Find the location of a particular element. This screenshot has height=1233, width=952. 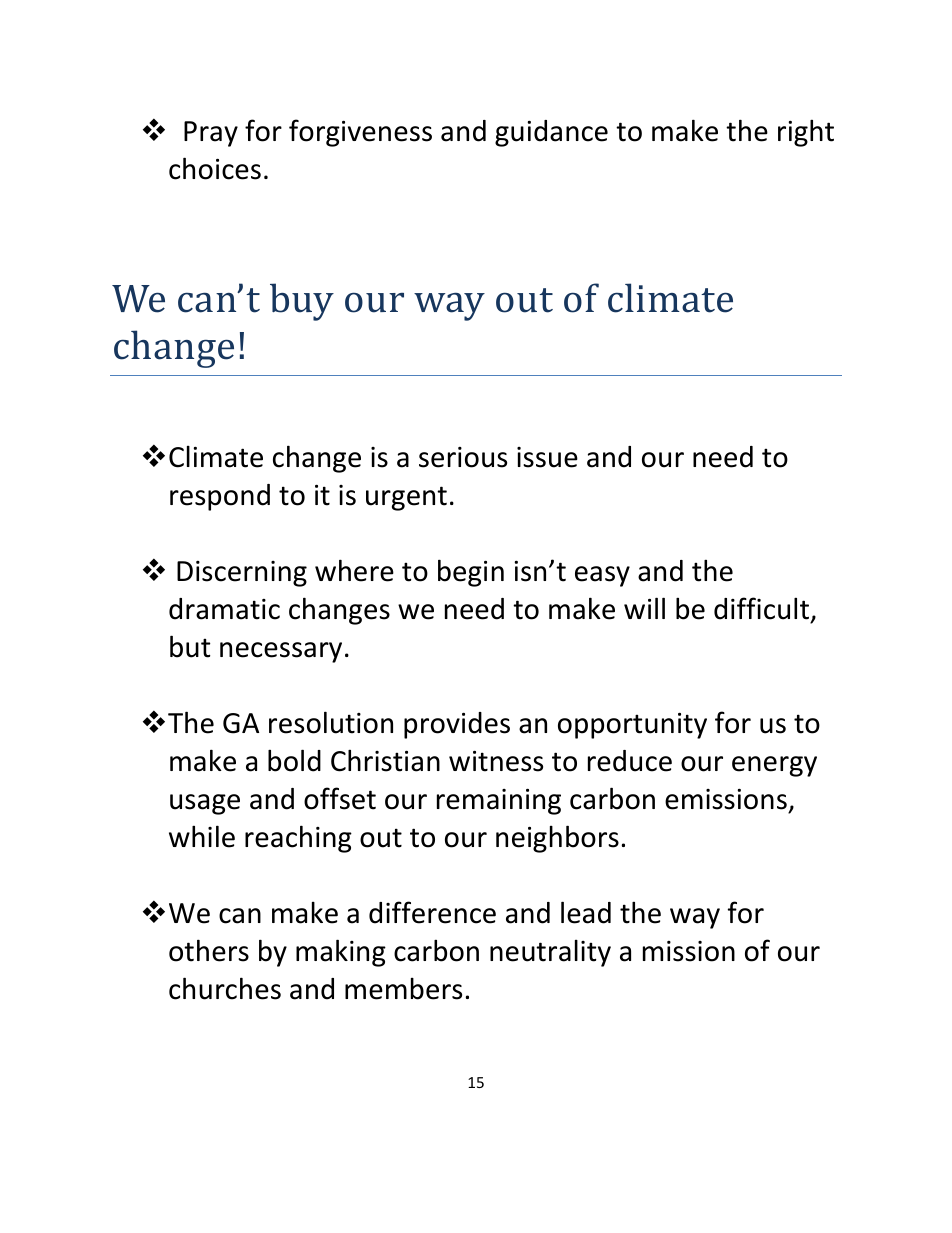

guidance is located at coordinates (551, 133).
